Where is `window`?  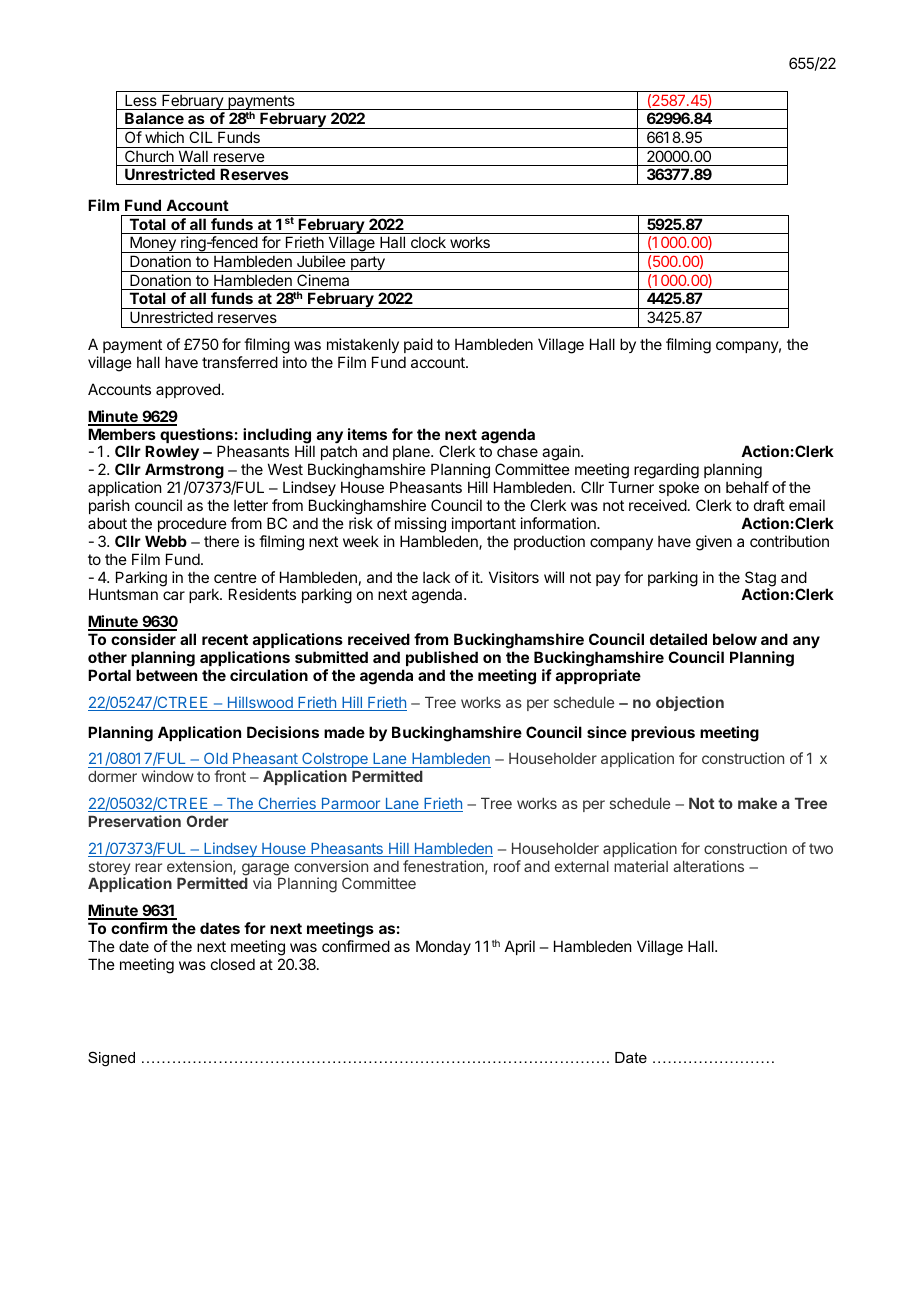 window is located at coordinates (168, 776).
